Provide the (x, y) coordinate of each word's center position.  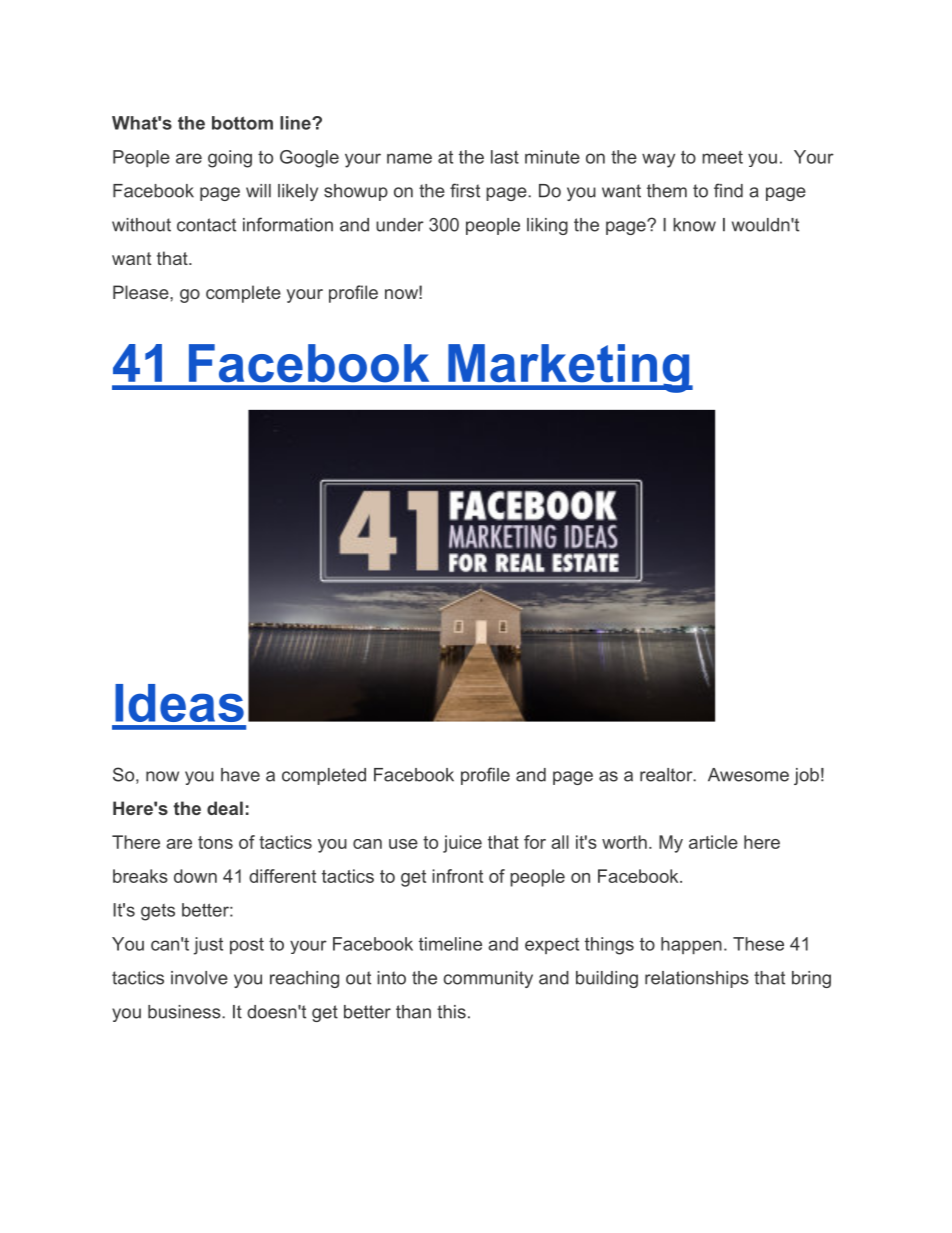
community (488, 979)
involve (199, 978)
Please (142, 292)
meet (722, 157)
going (230, 159)
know (694, 225)
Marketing (569, 368)
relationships (697, 979)
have (240, 775)
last (505, 157)
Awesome (748, 775)
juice (462, 844)
